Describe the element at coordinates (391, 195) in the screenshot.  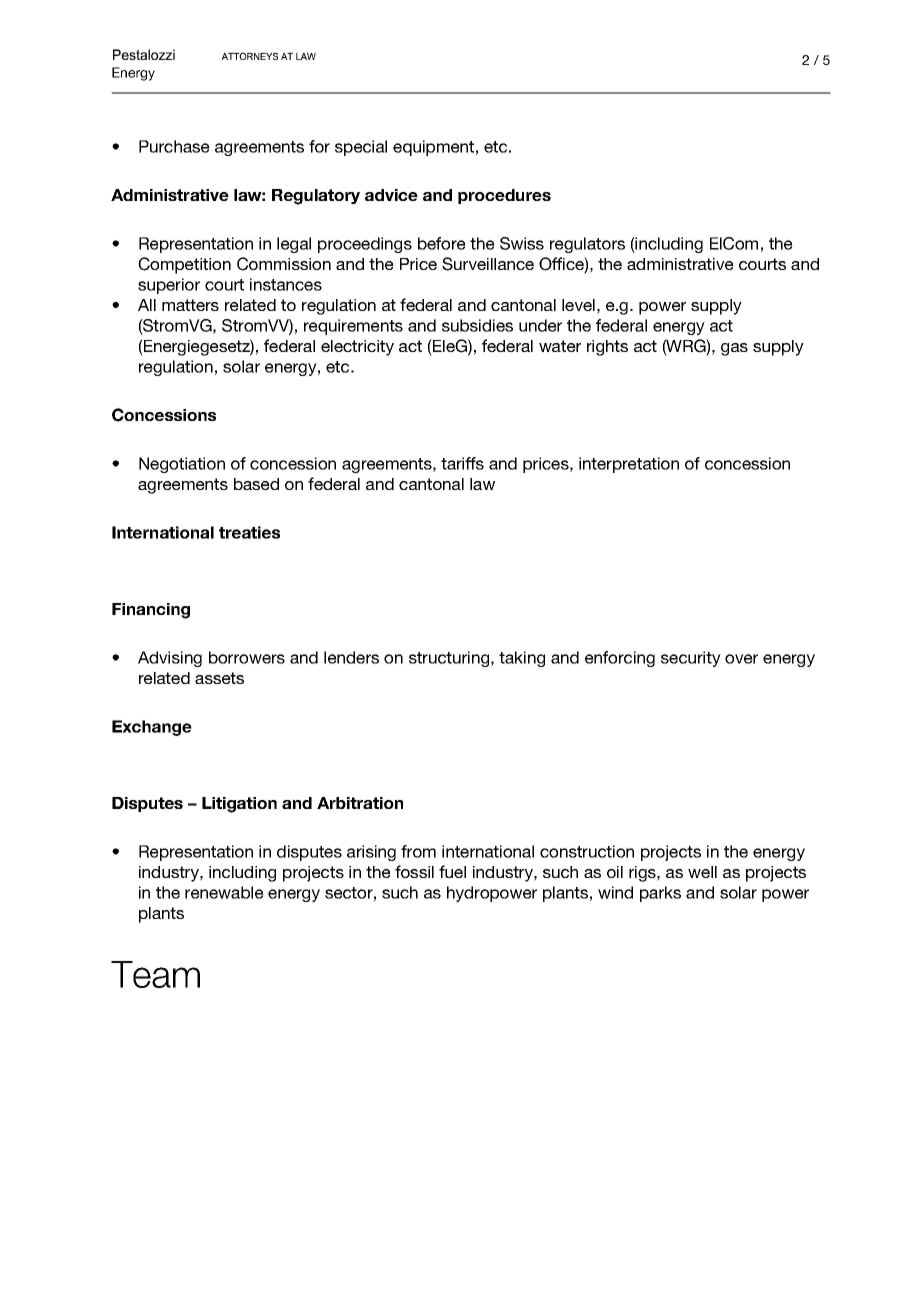
I see `advice` at that location.
